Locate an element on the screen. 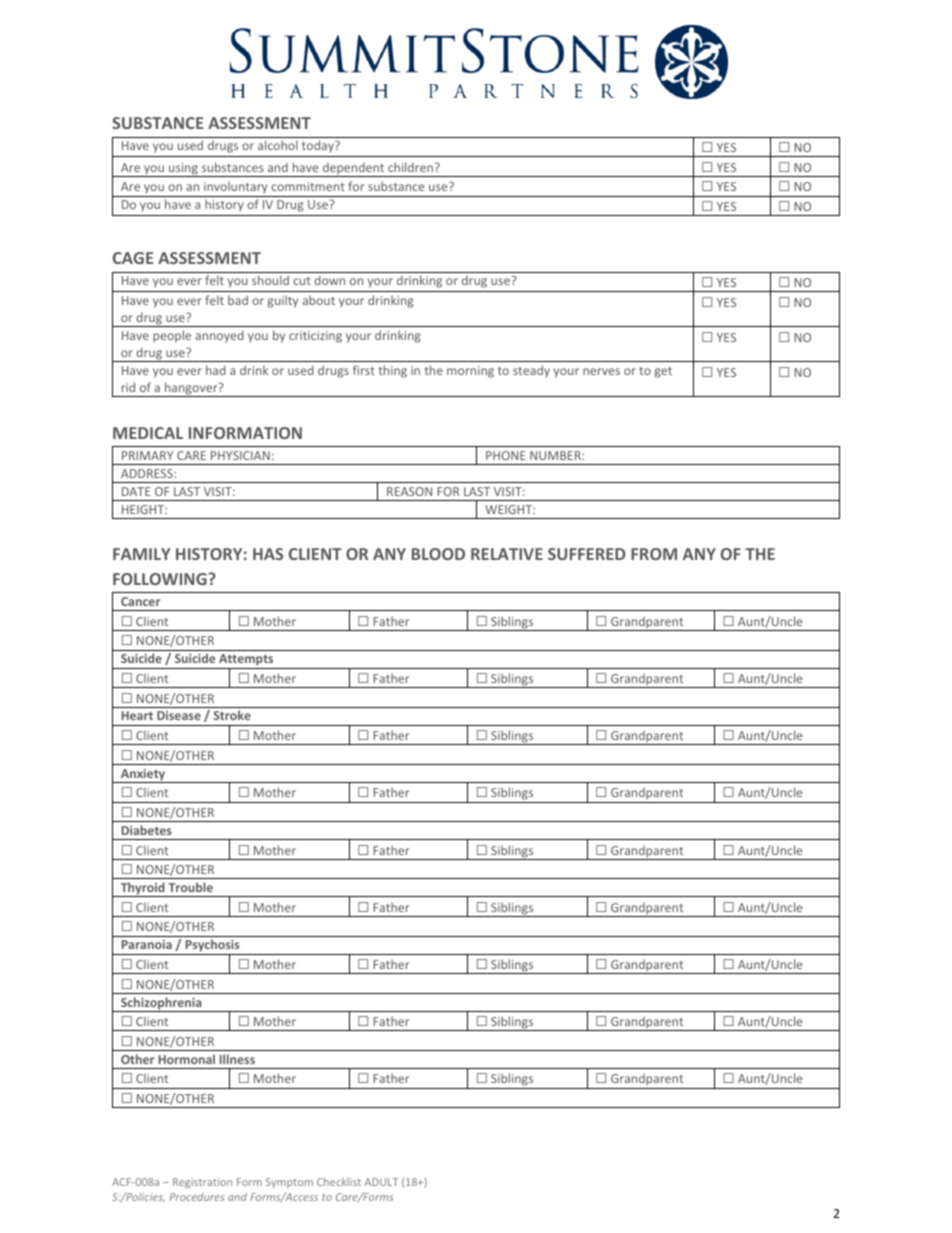  Checklist is located at coordinates (339, 1181).
